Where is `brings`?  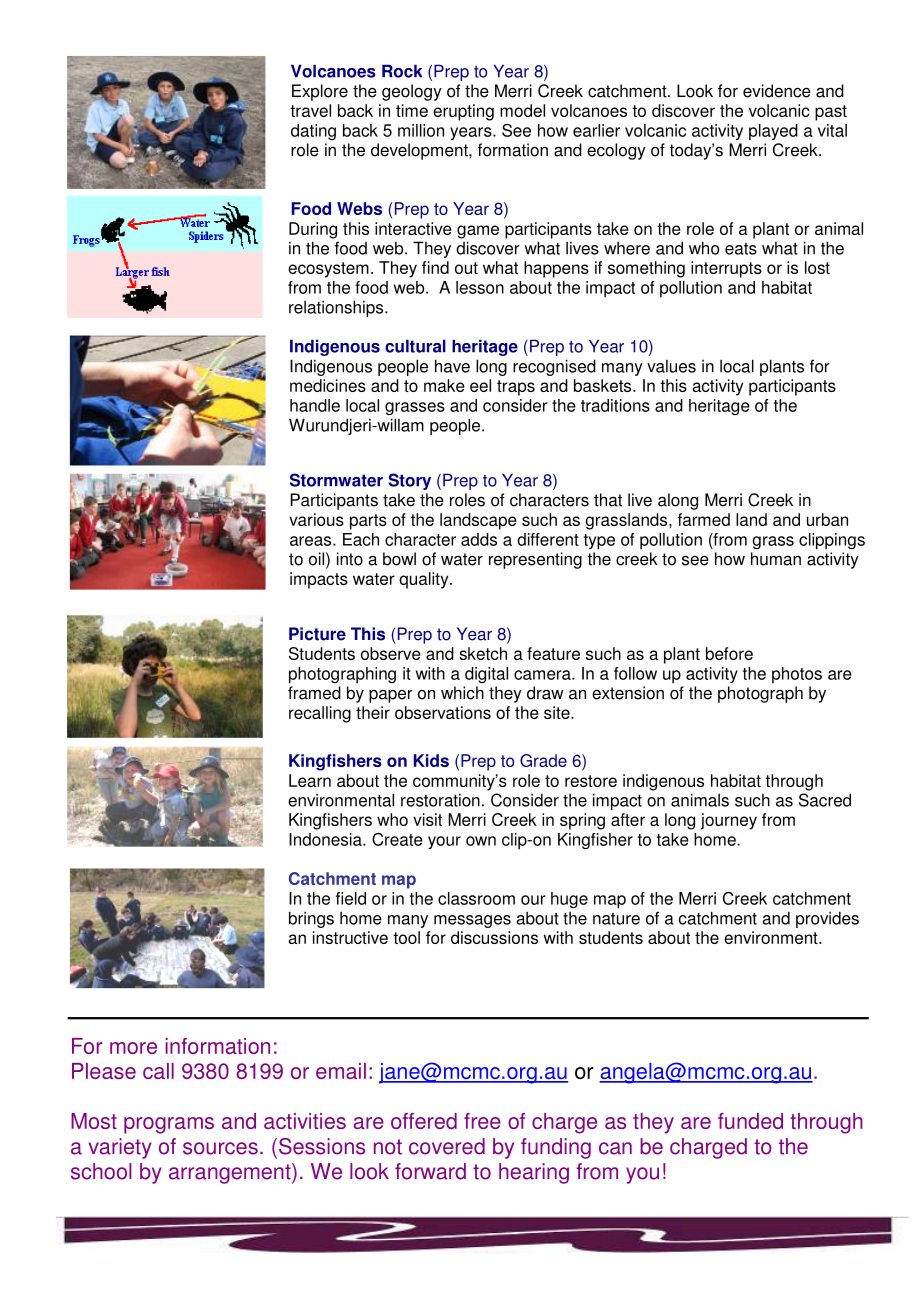 brings is located at coordinates (311, 919).
